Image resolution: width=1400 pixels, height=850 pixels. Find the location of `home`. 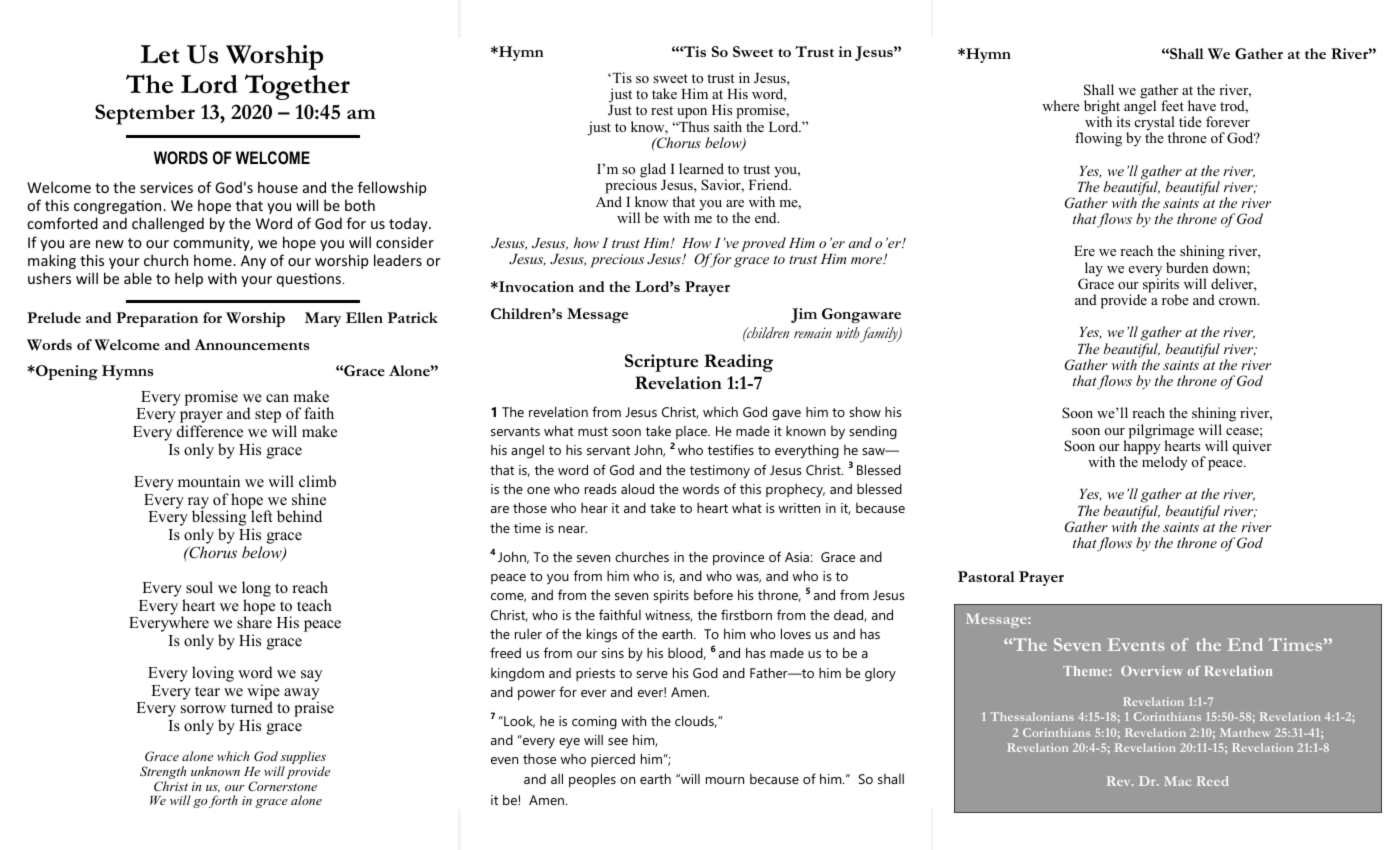

home is located at coordinates (214, 260).
